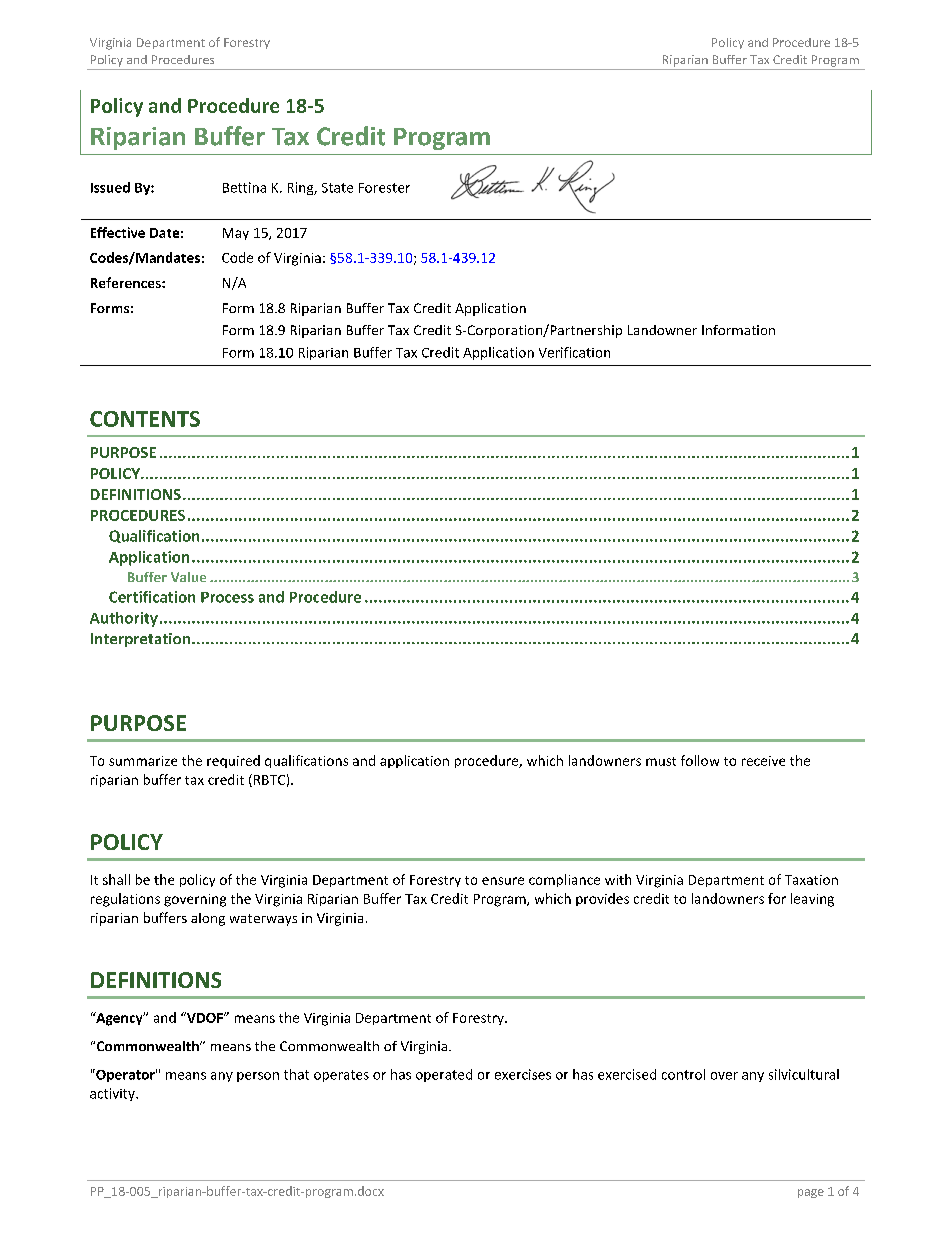  Describe the element at coordinates (661, 761) in the image. I see `must` at that location.
